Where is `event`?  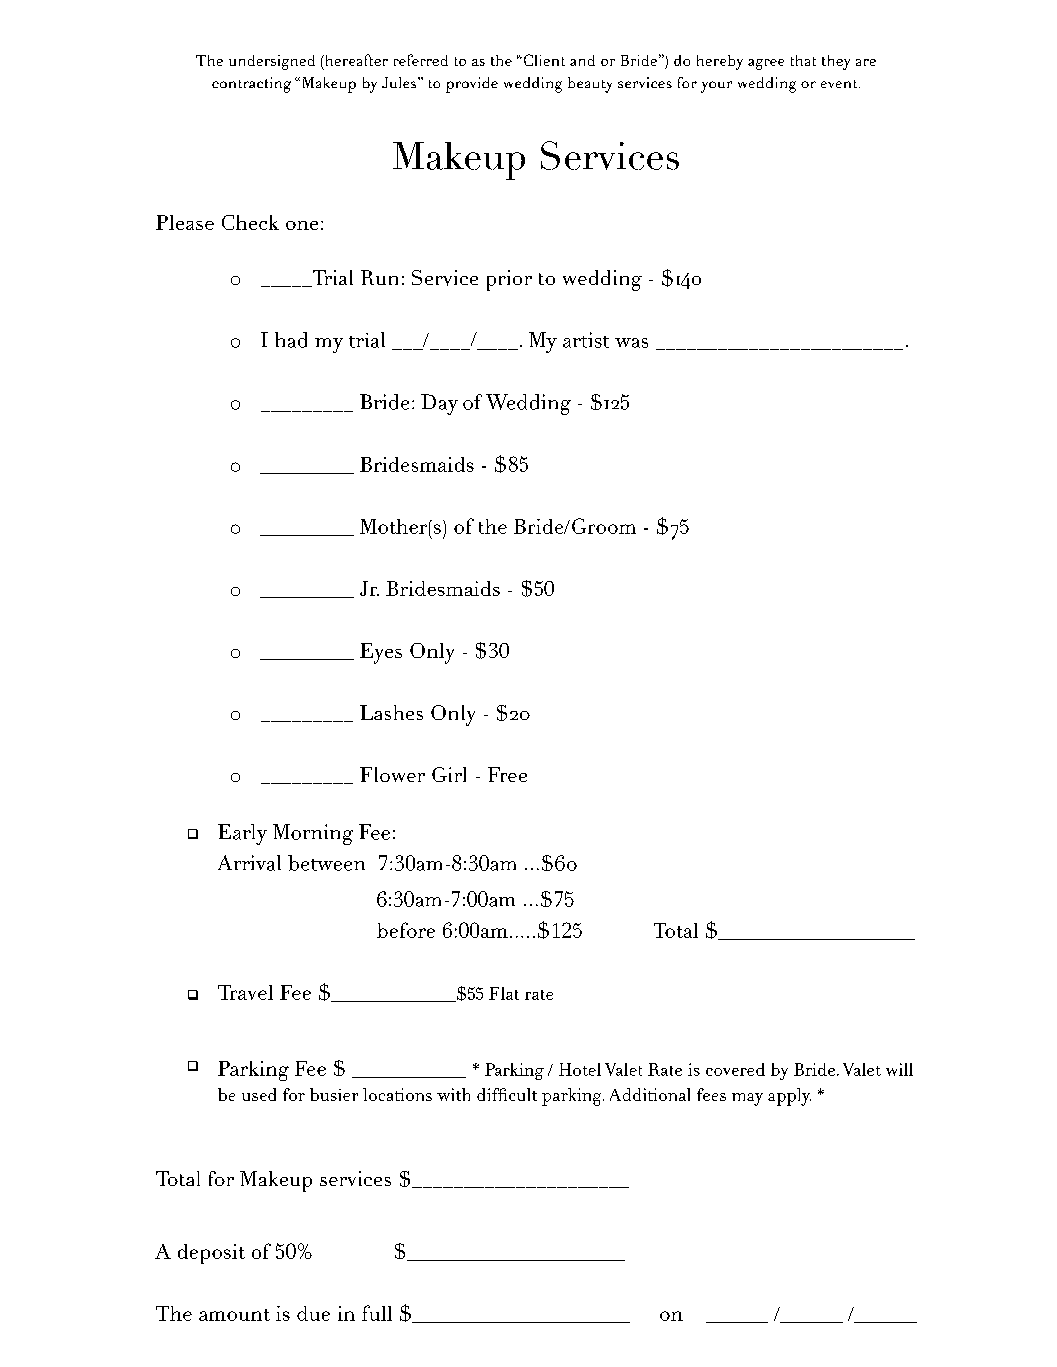
event is located at coordinates (840, 84).
